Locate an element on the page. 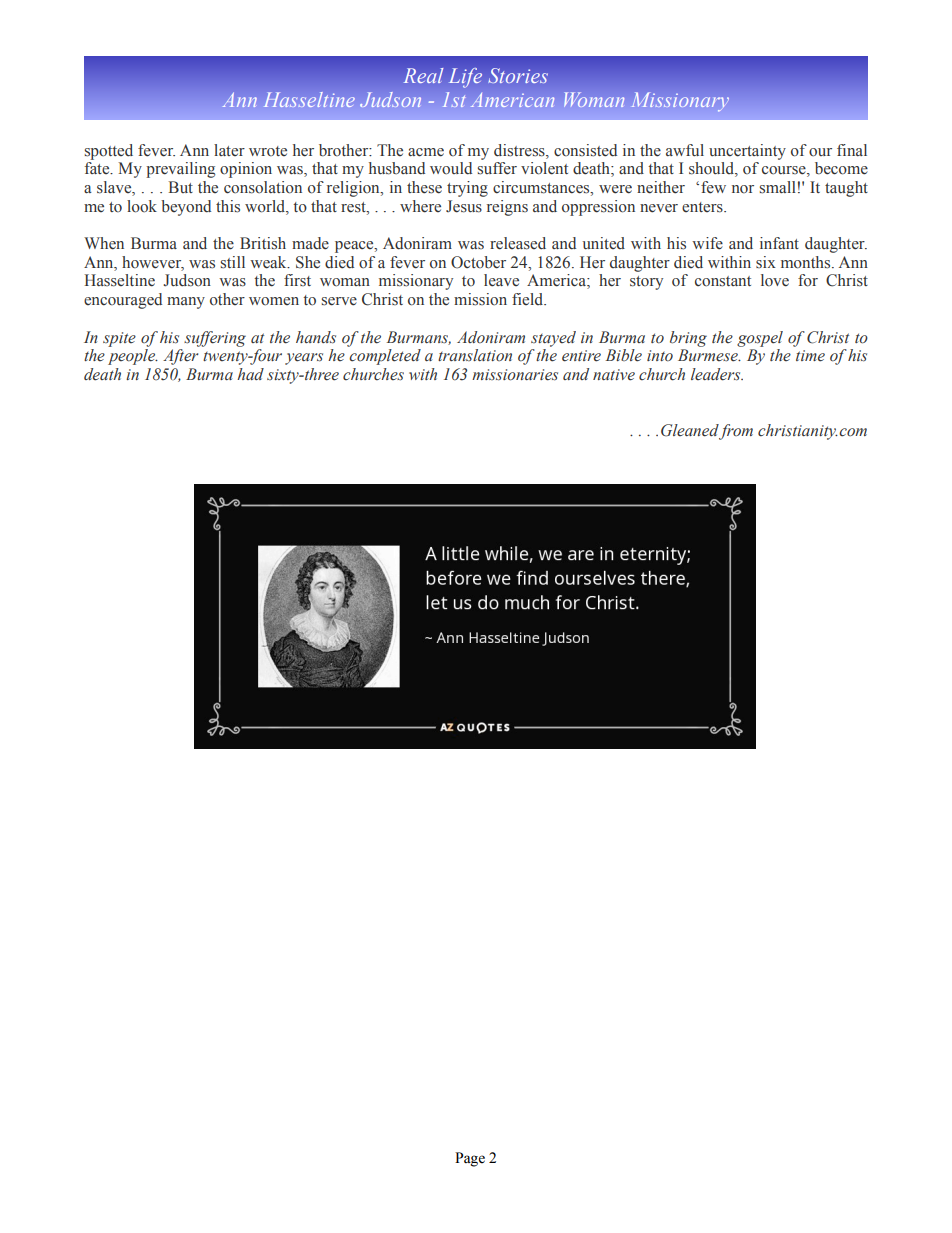  After is located at coordinates (181, 357).
